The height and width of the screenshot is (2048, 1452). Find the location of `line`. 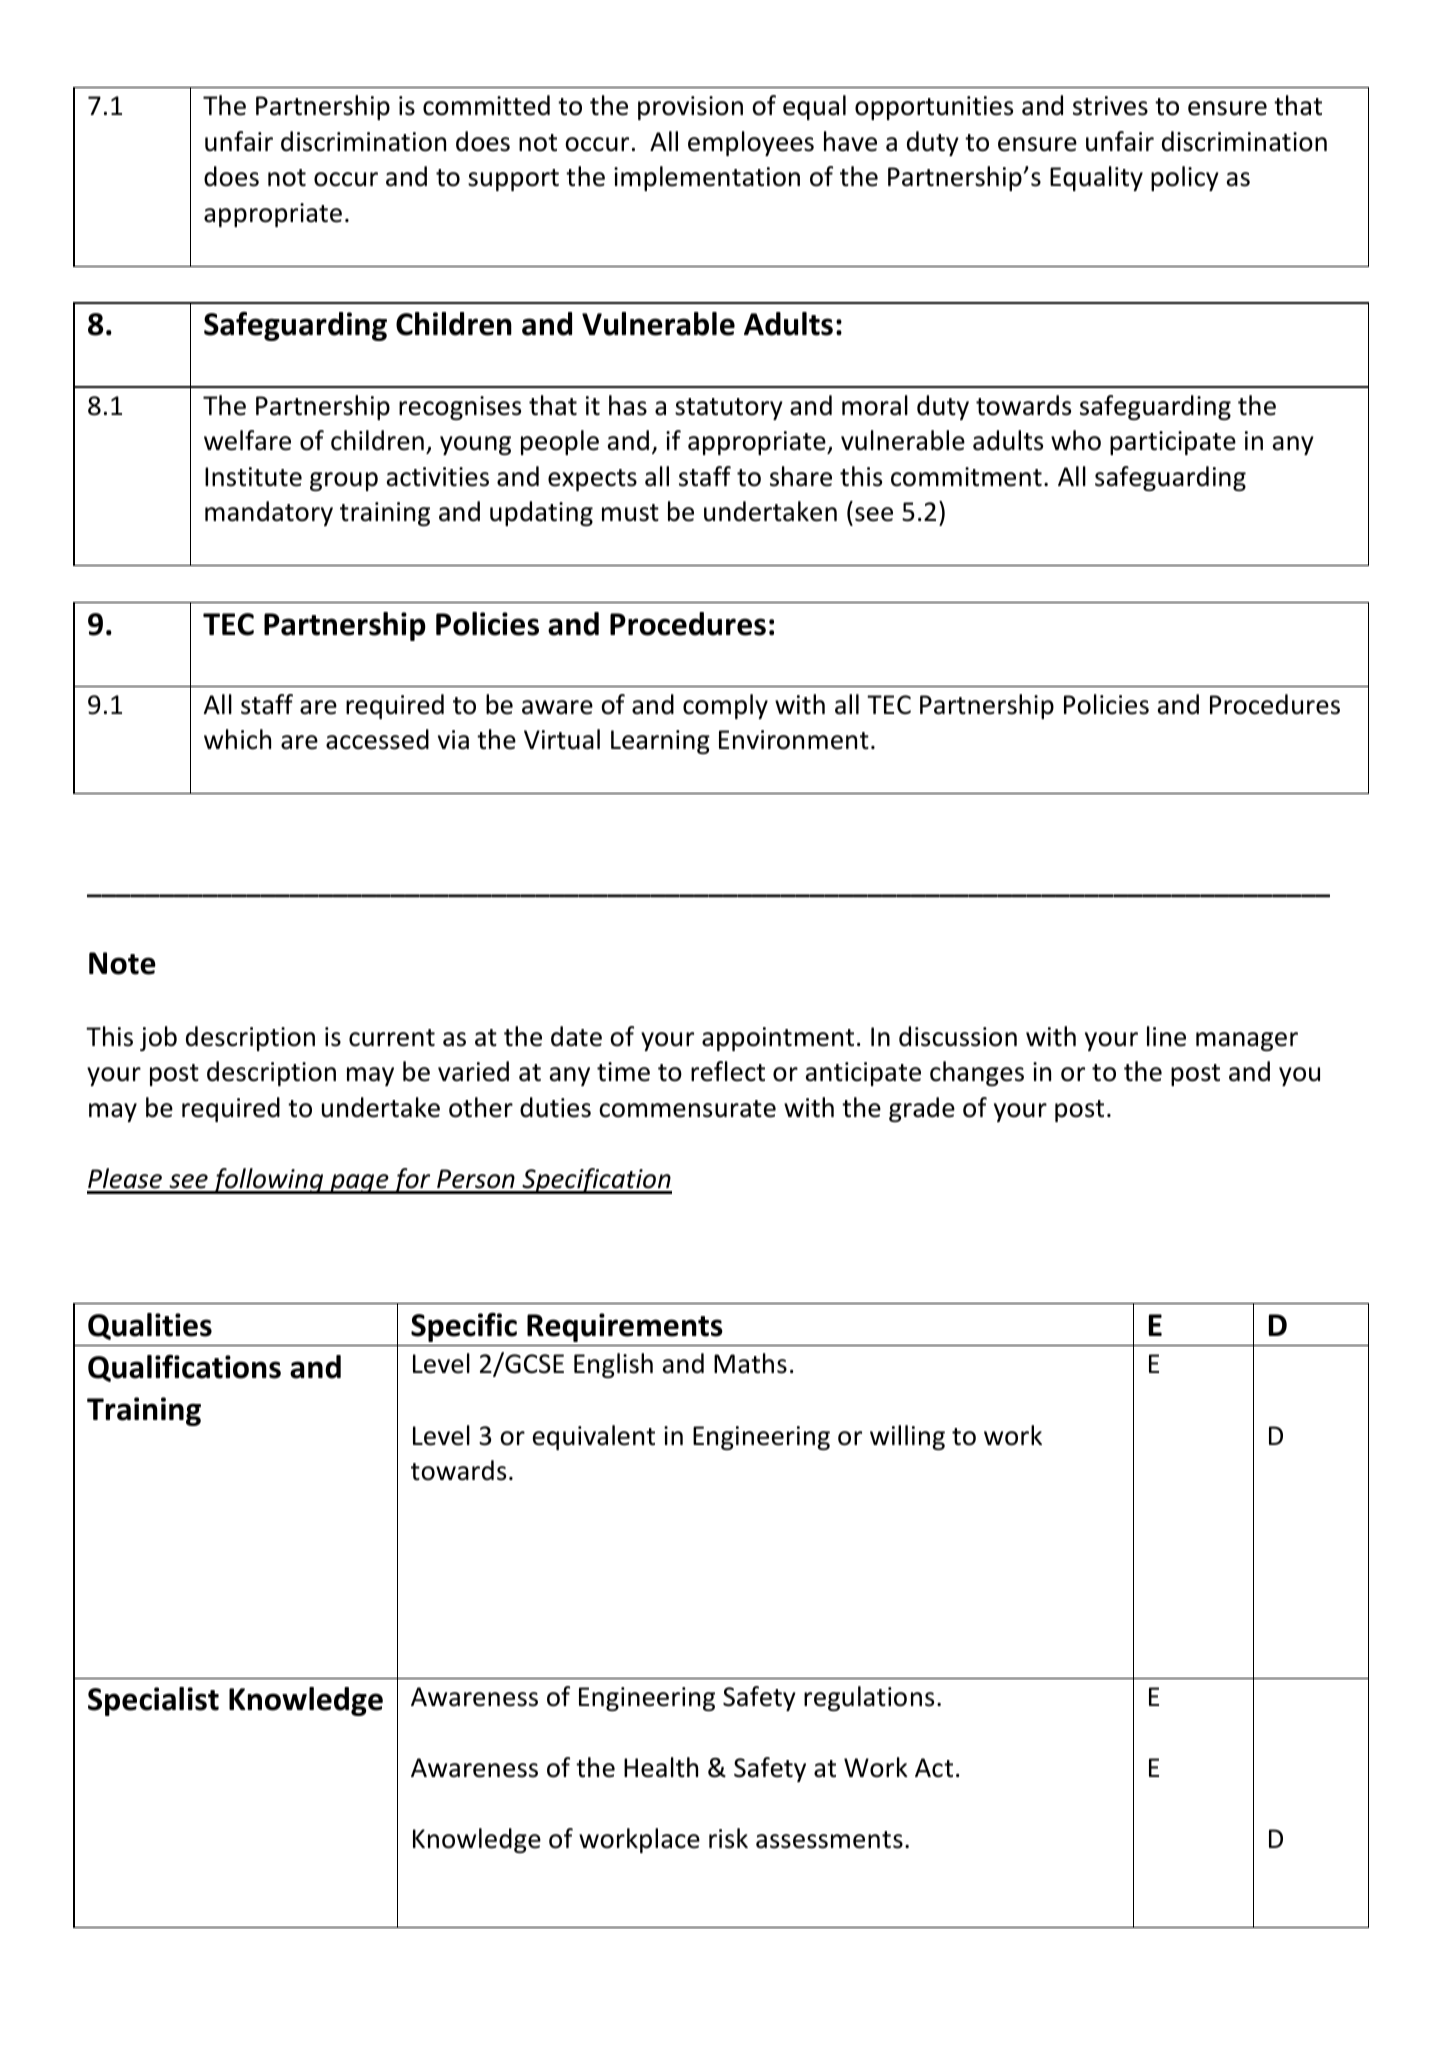

line is located at coordinates (1166, 1036).
